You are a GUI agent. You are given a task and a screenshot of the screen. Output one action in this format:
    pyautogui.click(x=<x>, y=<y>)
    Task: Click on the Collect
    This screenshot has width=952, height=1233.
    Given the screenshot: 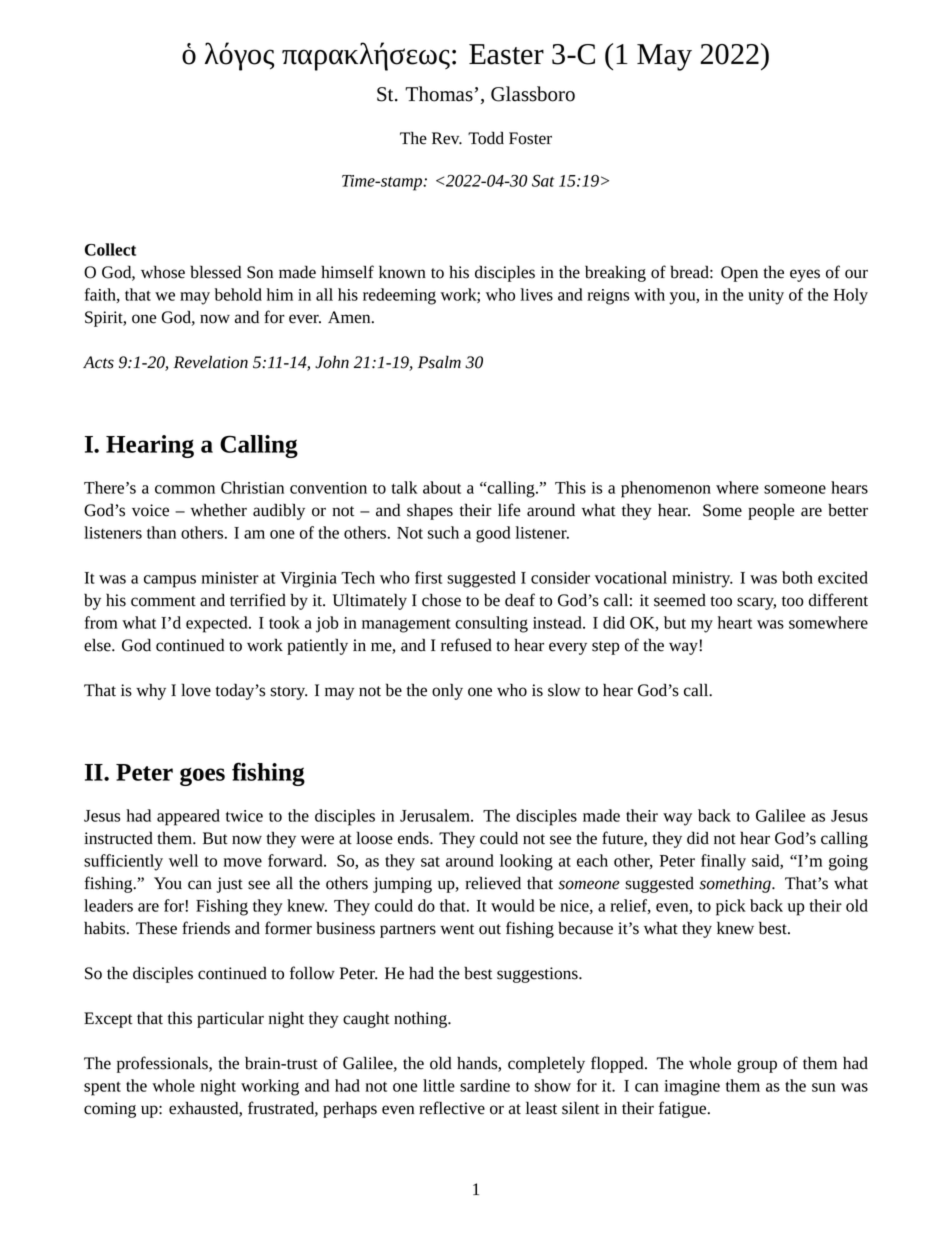 What is the action you would take?
    pyautogui.click(x=110, y=249)
